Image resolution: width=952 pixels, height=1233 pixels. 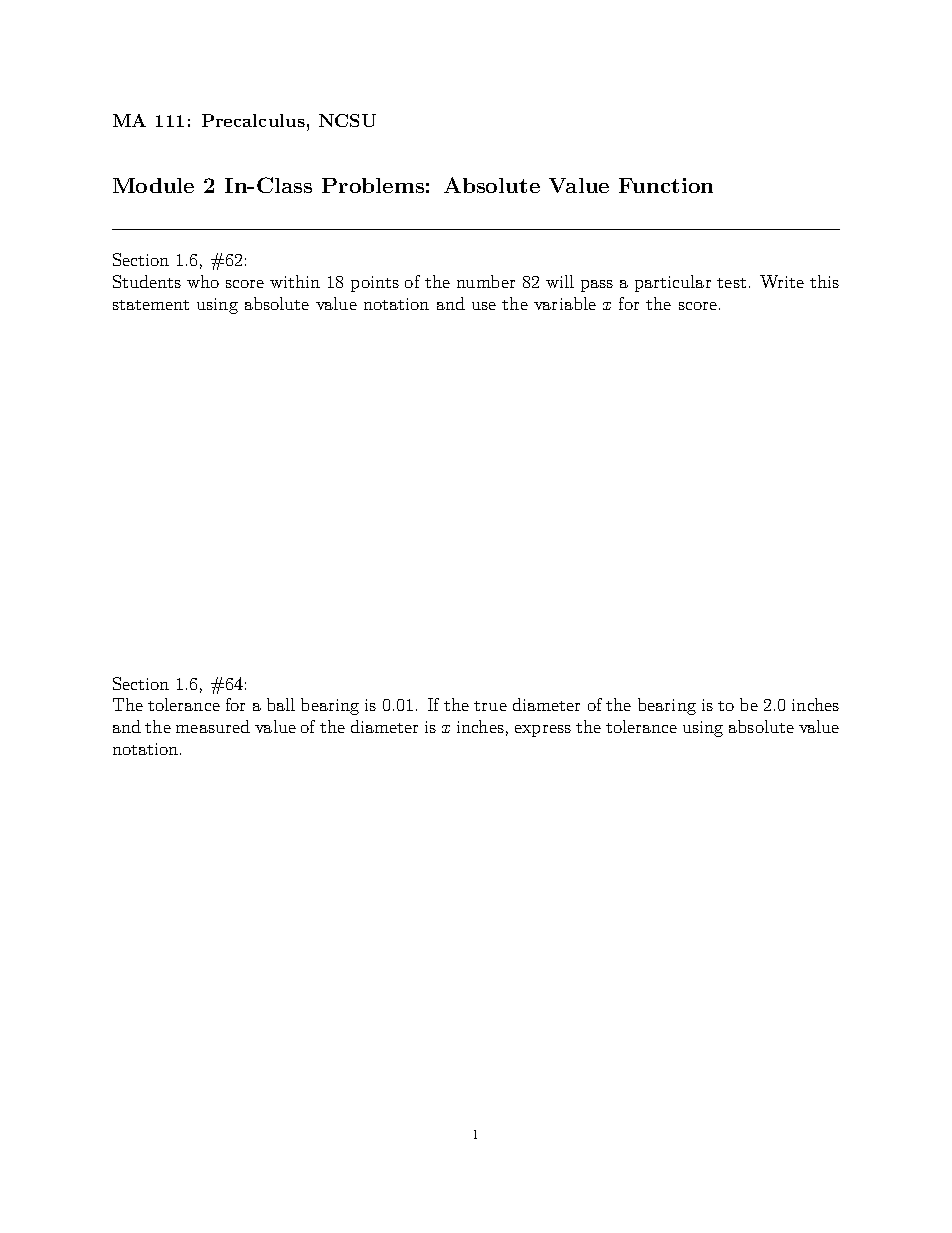 I want to click on number, so click(x=486, y=281).
